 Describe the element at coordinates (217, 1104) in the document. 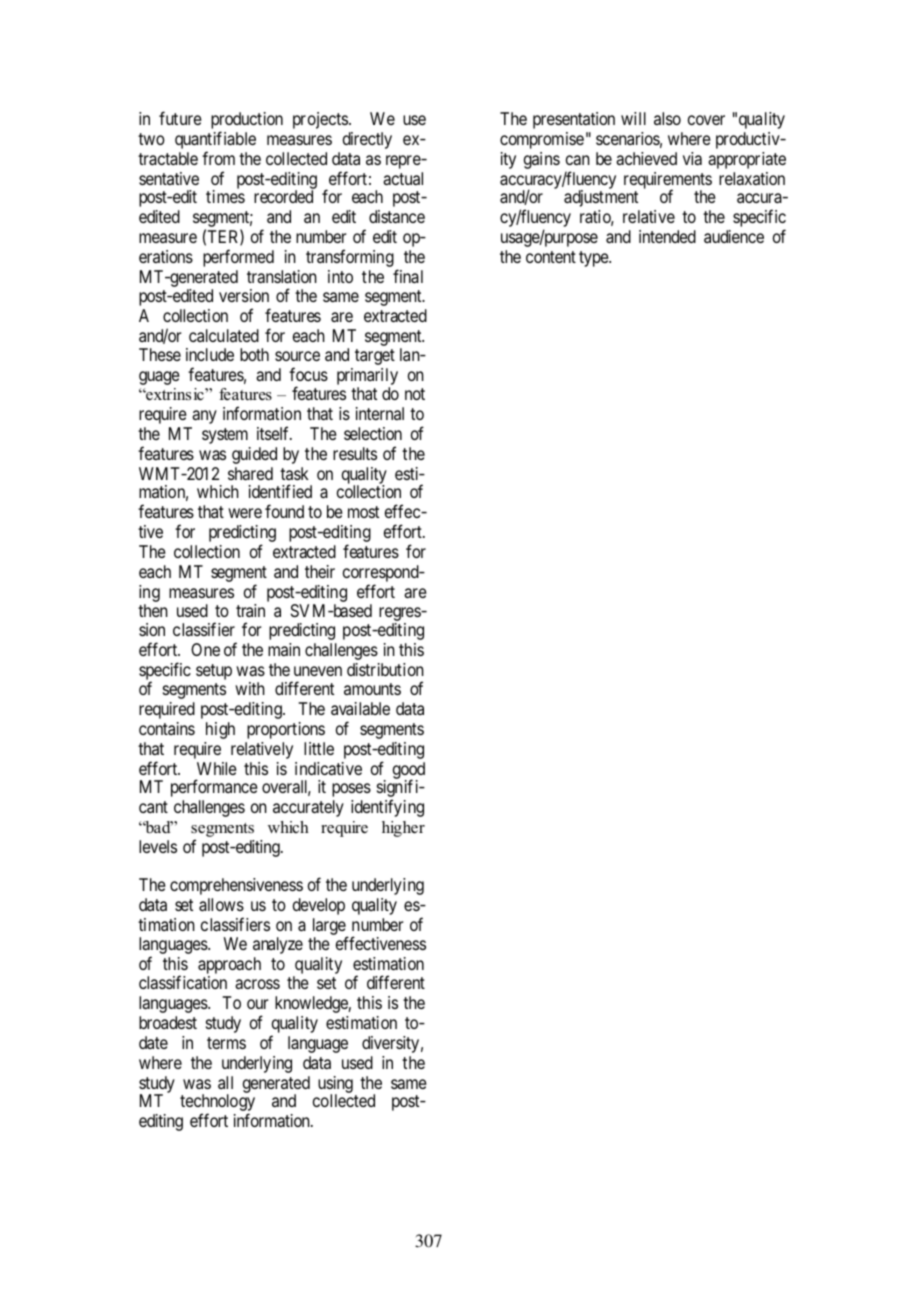

I see `technology` at that location.
